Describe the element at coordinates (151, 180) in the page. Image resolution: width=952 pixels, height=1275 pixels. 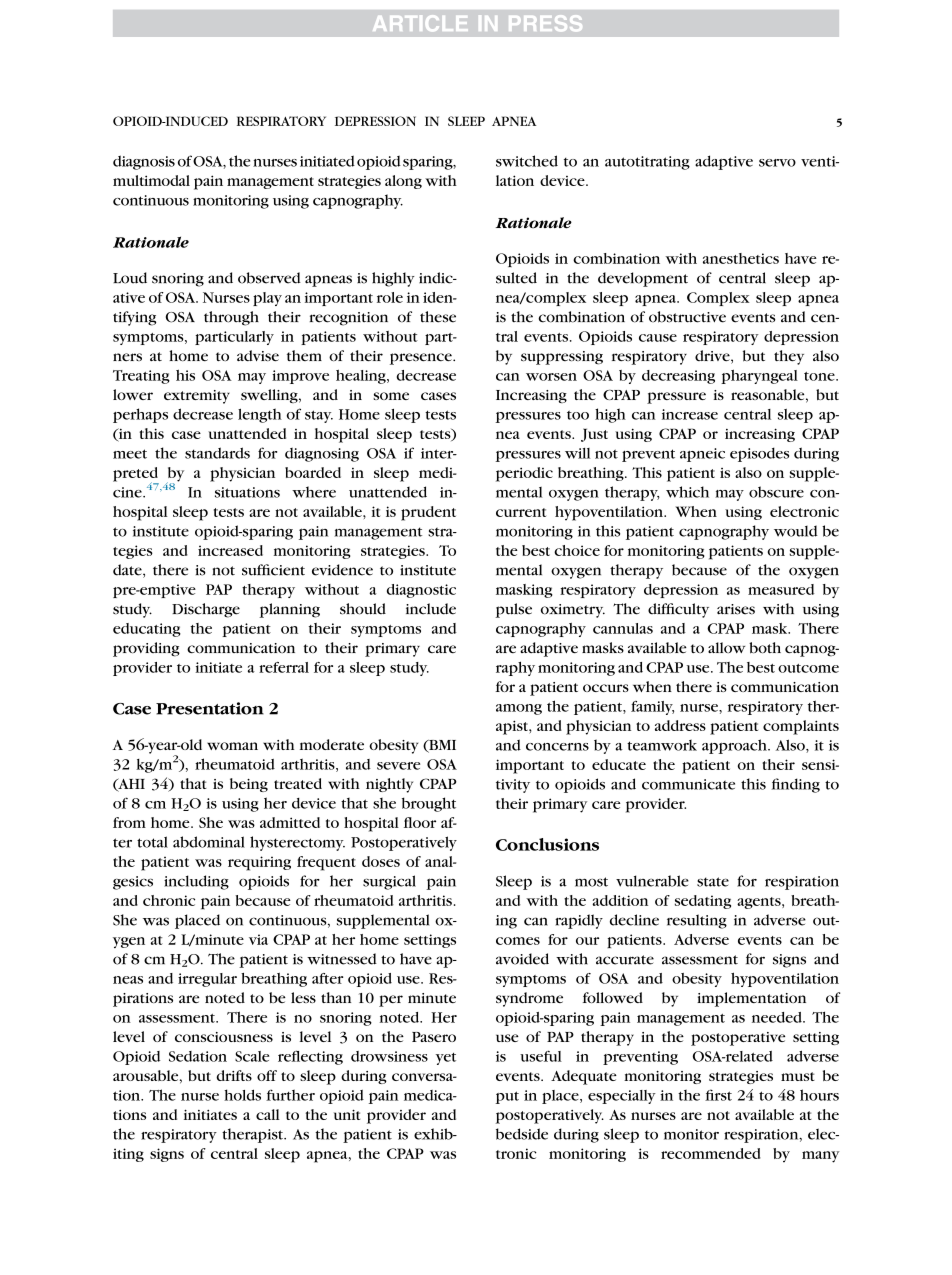
I see `multimodal` at that location.
